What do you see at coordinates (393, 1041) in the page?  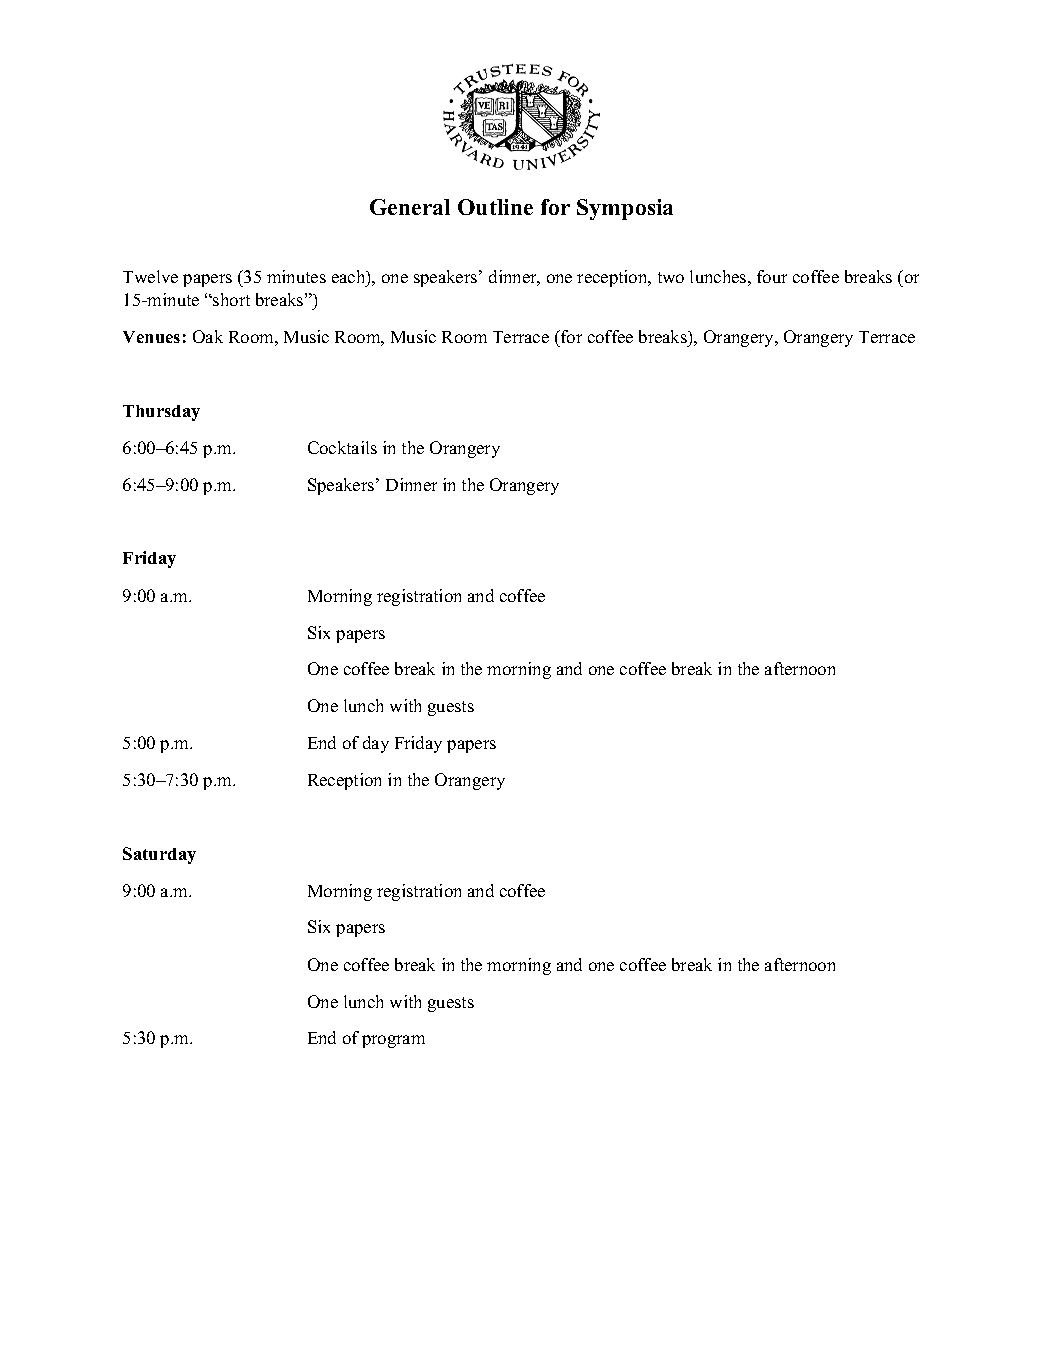 I see `program` at bounding box center [393, 1041].
